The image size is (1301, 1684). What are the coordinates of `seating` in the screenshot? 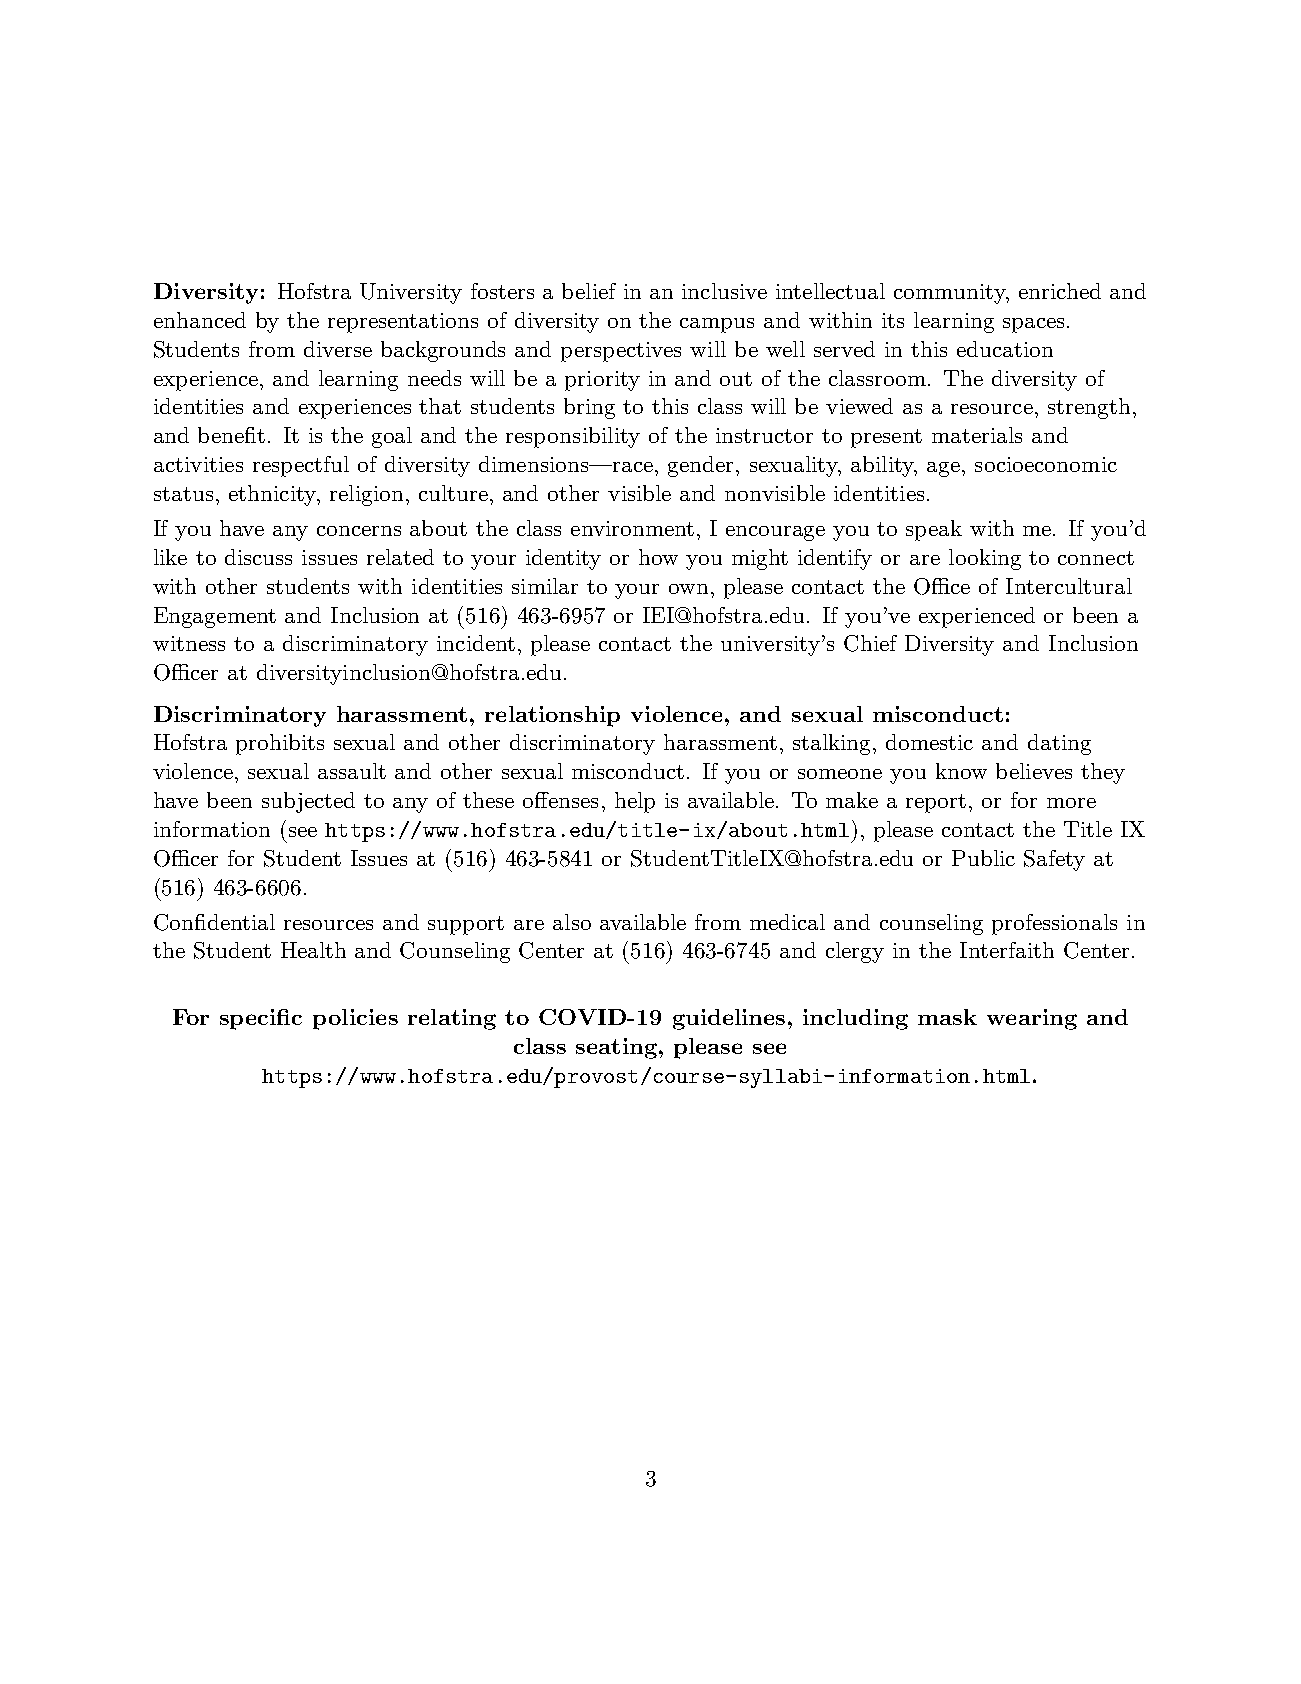 It's located at (616, 1048).
